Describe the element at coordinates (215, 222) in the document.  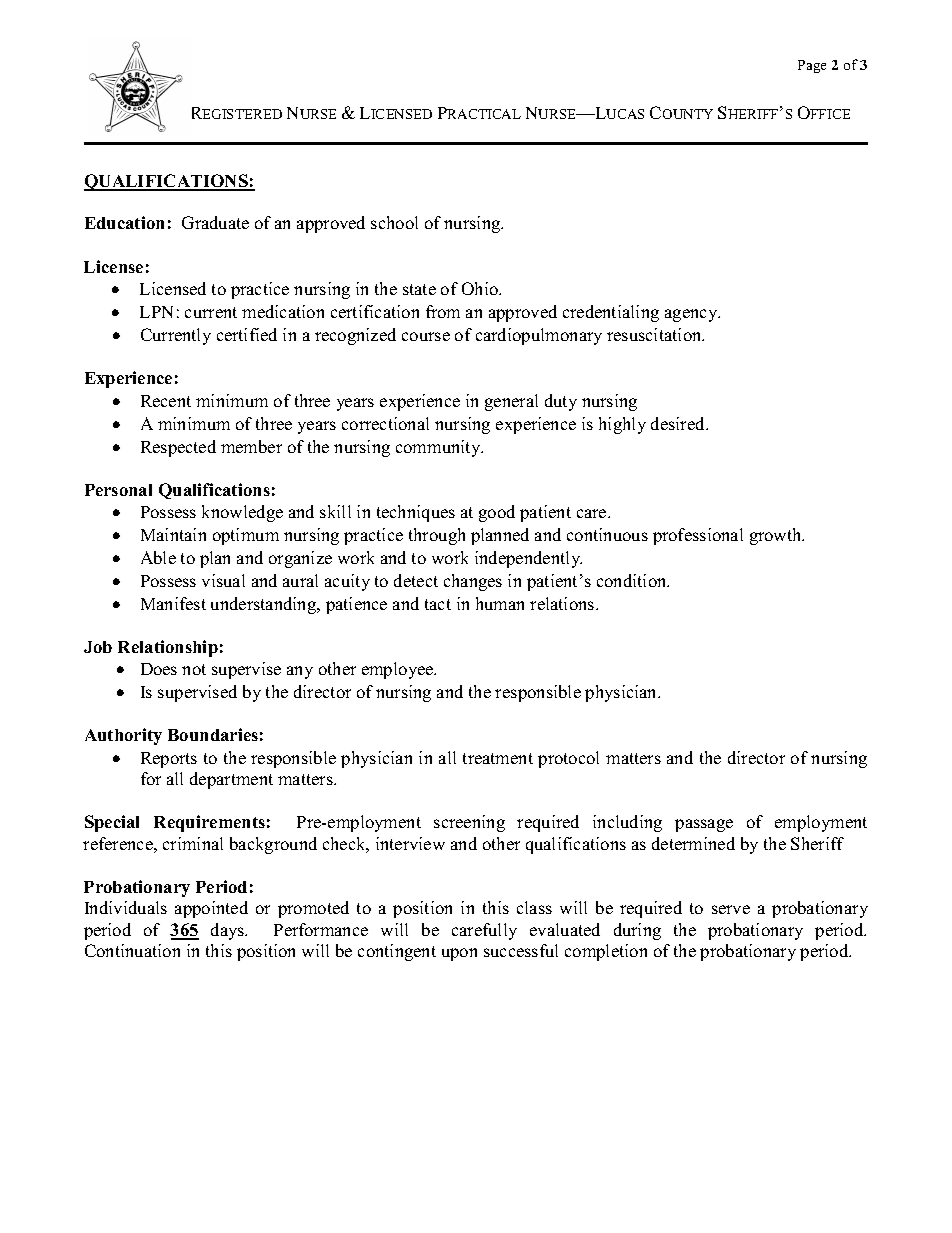
I see `Graduate` at that location.
